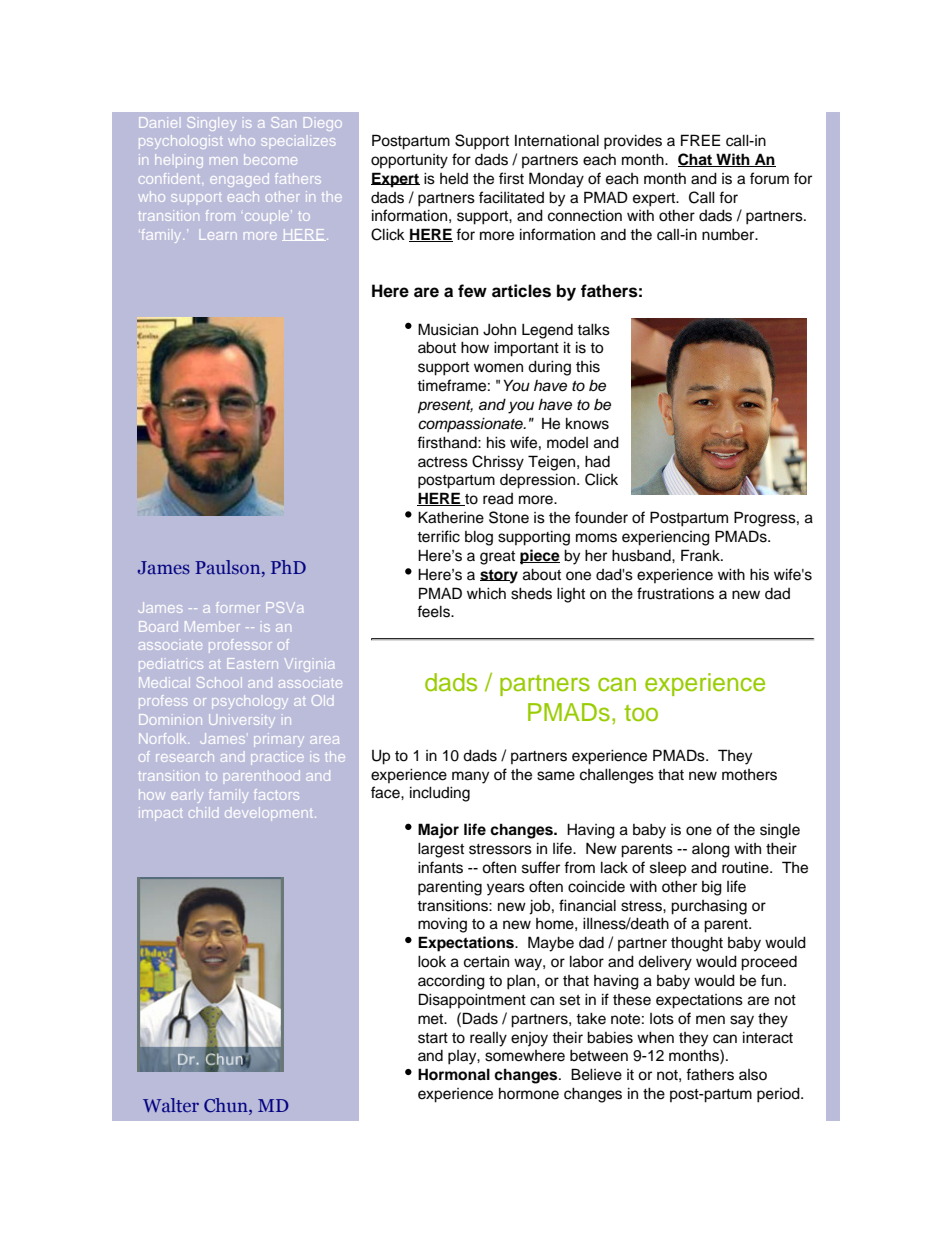 The height and width of the screenshot is (1233, 952). I want to click on psychology, so click(250, 702).
